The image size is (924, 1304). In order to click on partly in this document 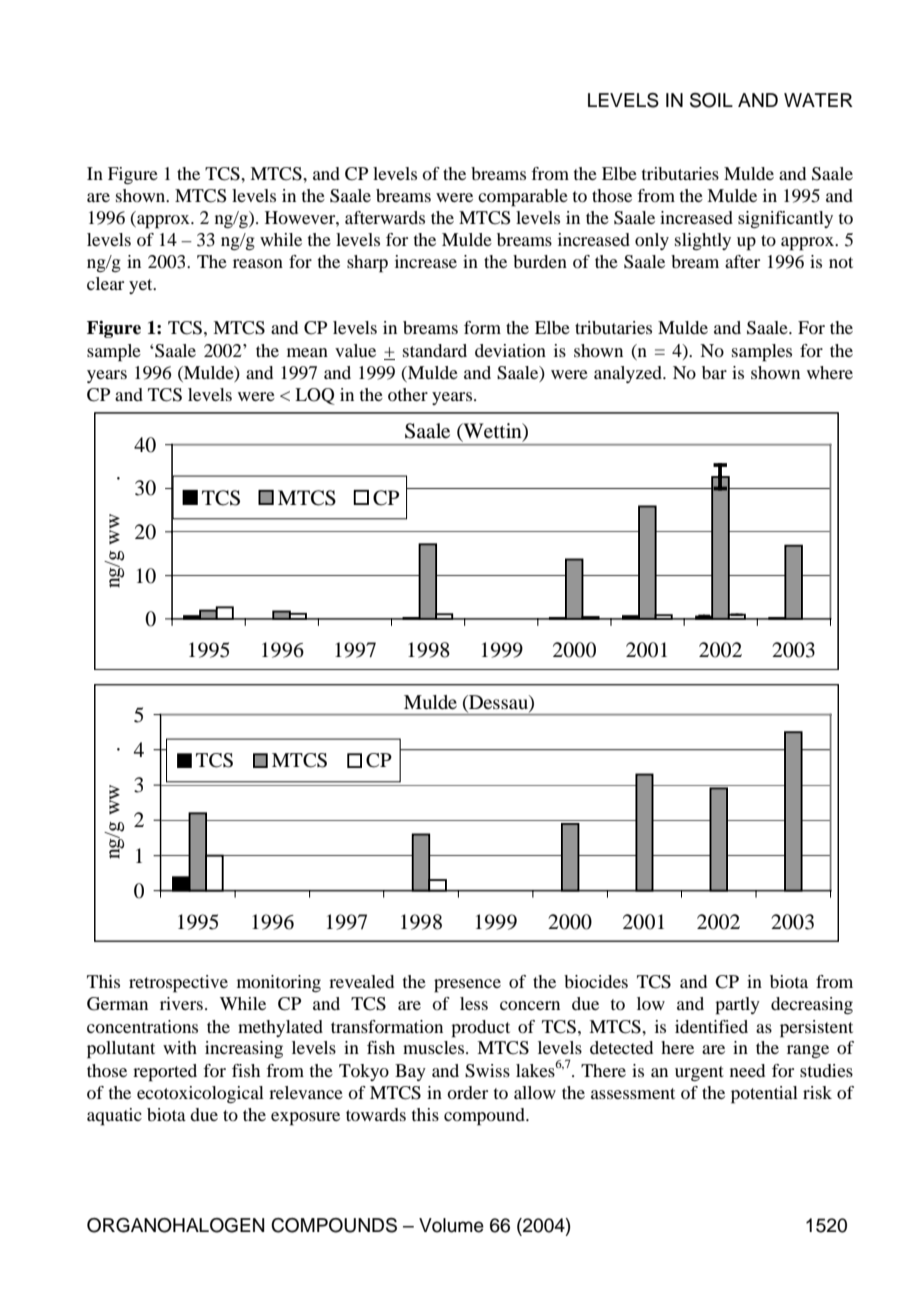, I will do `click(737, 1006)`.
